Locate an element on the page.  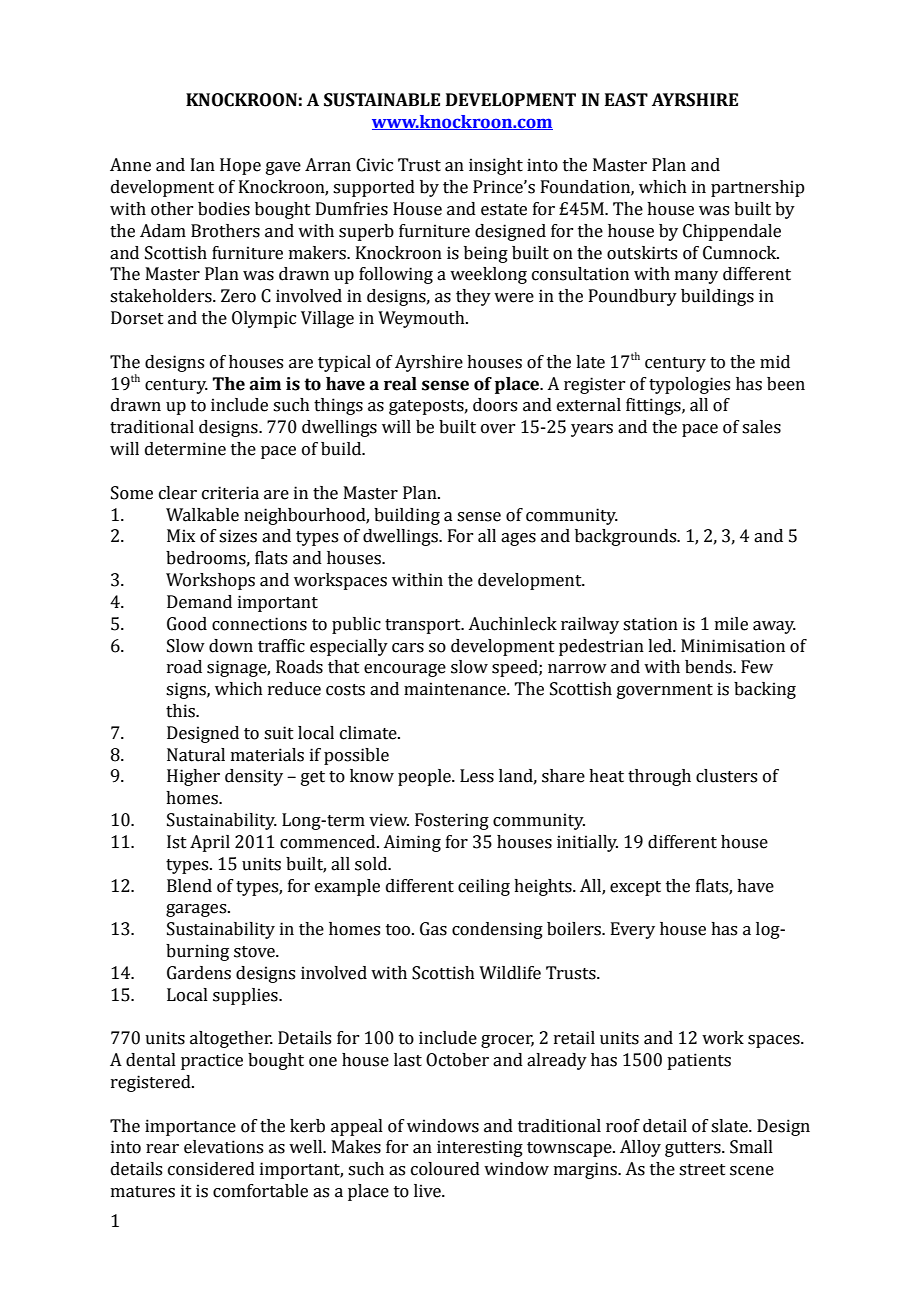
ceiling is located at coordinates (484, 887).
